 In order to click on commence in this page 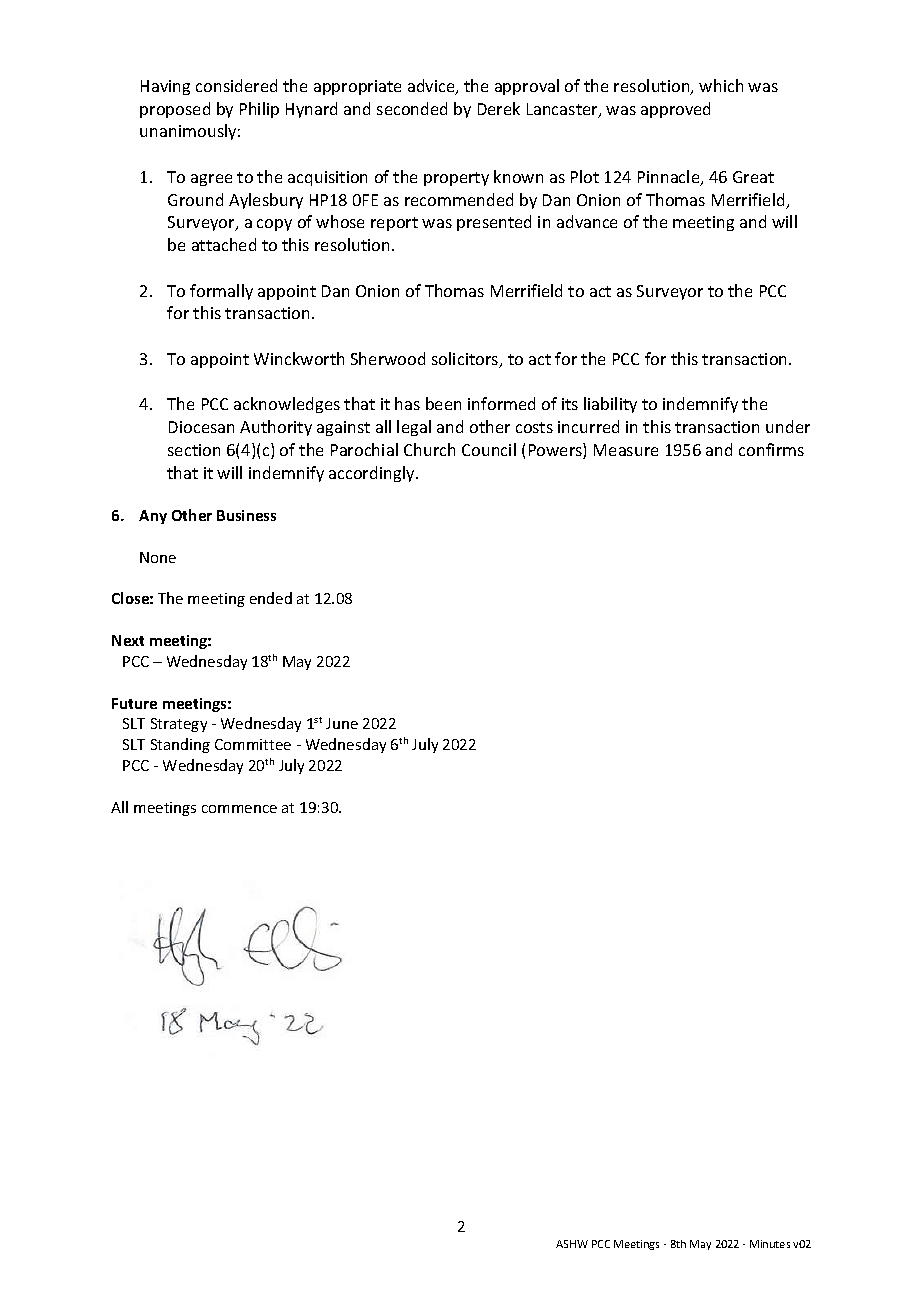, I will do `click(239, 809)`.
